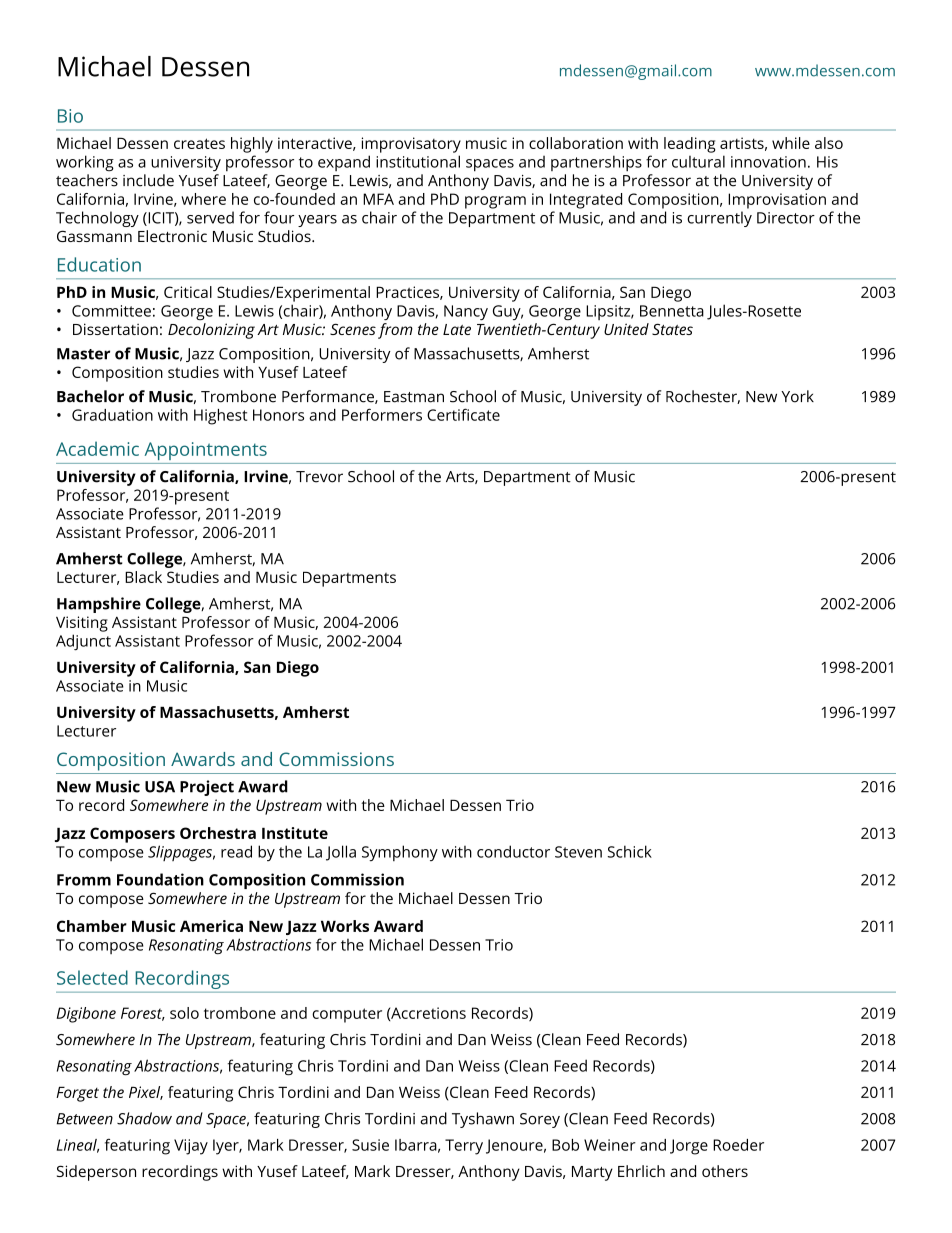 Image resolution: width=952 pixels, height=1233 pixels. What do you see at coordinates (461, 477) in the screenshot?
I see `Arts` at bounding box center [461, 477].
